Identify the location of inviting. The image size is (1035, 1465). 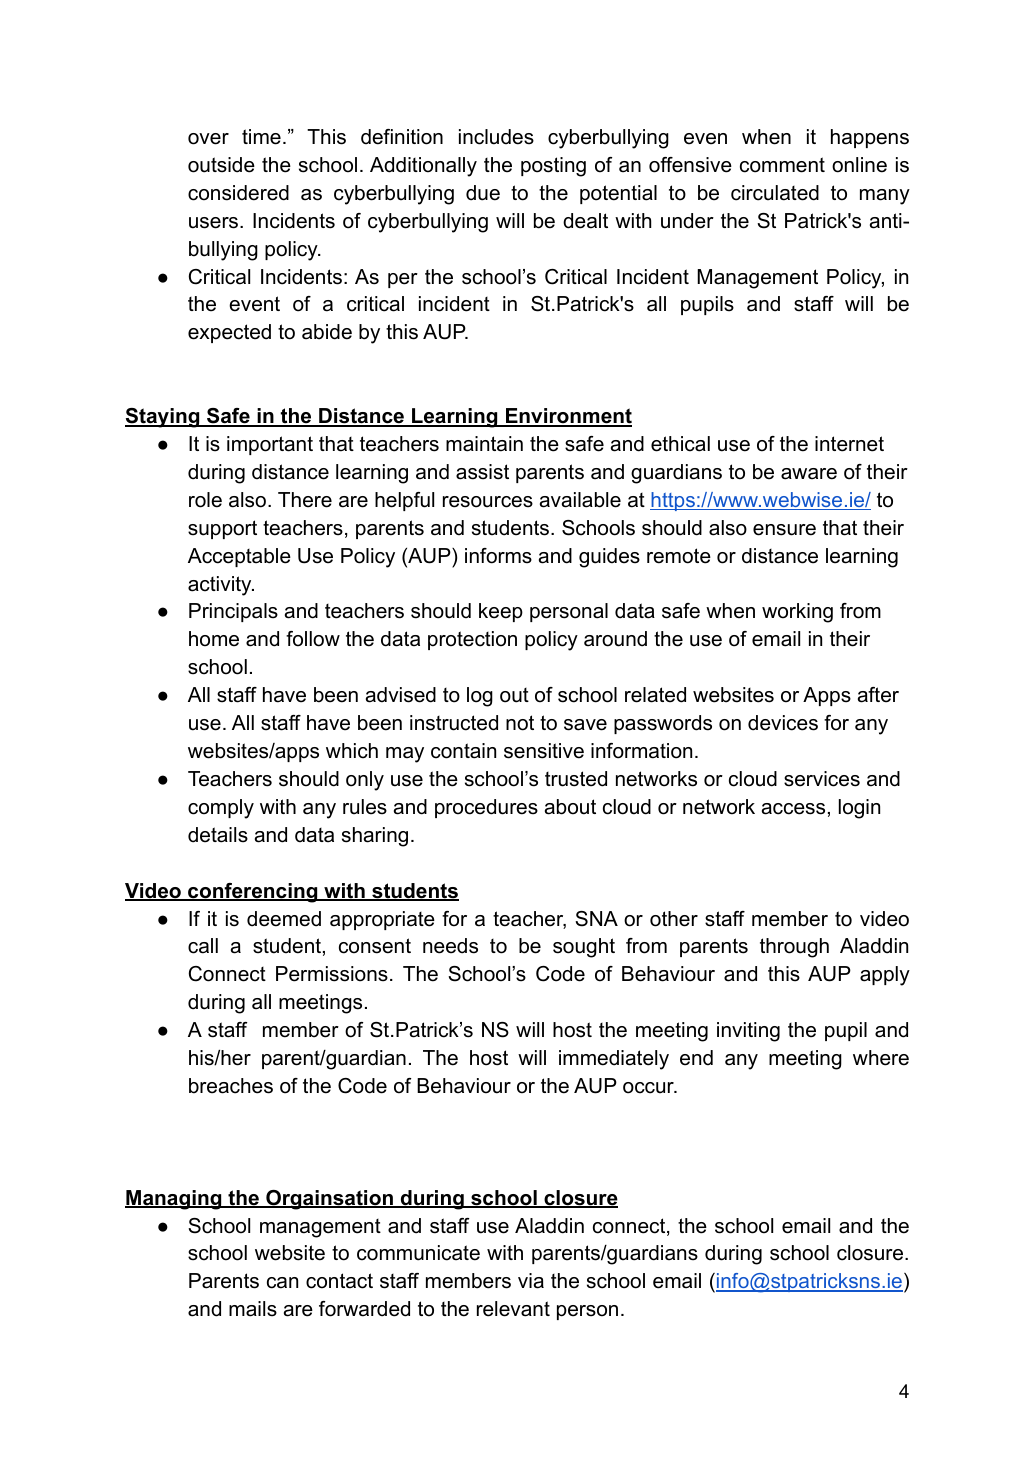
(748, 1032).
